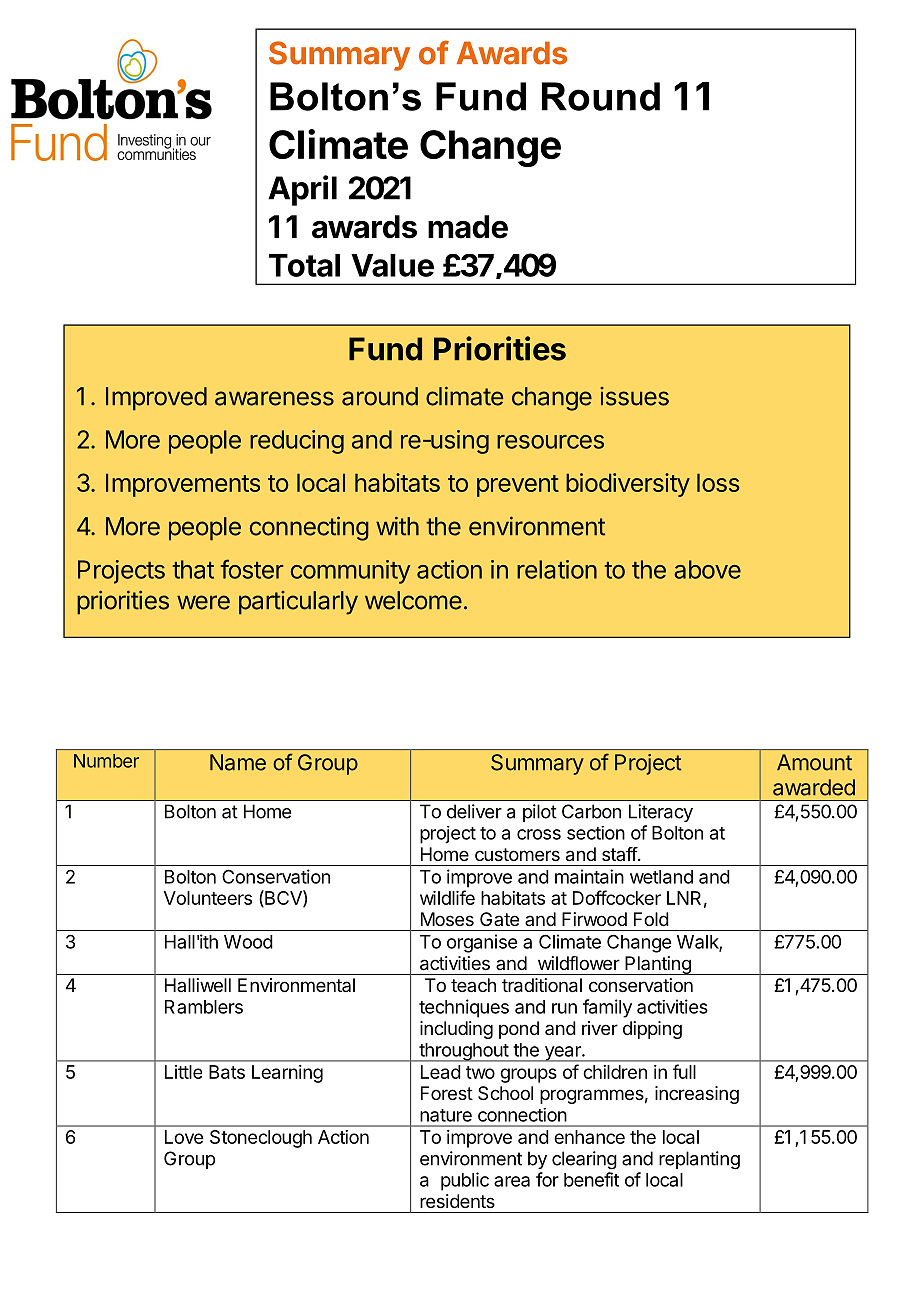  What do you see at coordinates (465, 1181) in the screenshot?
I see `public` at bounding box center [465, 1181].
